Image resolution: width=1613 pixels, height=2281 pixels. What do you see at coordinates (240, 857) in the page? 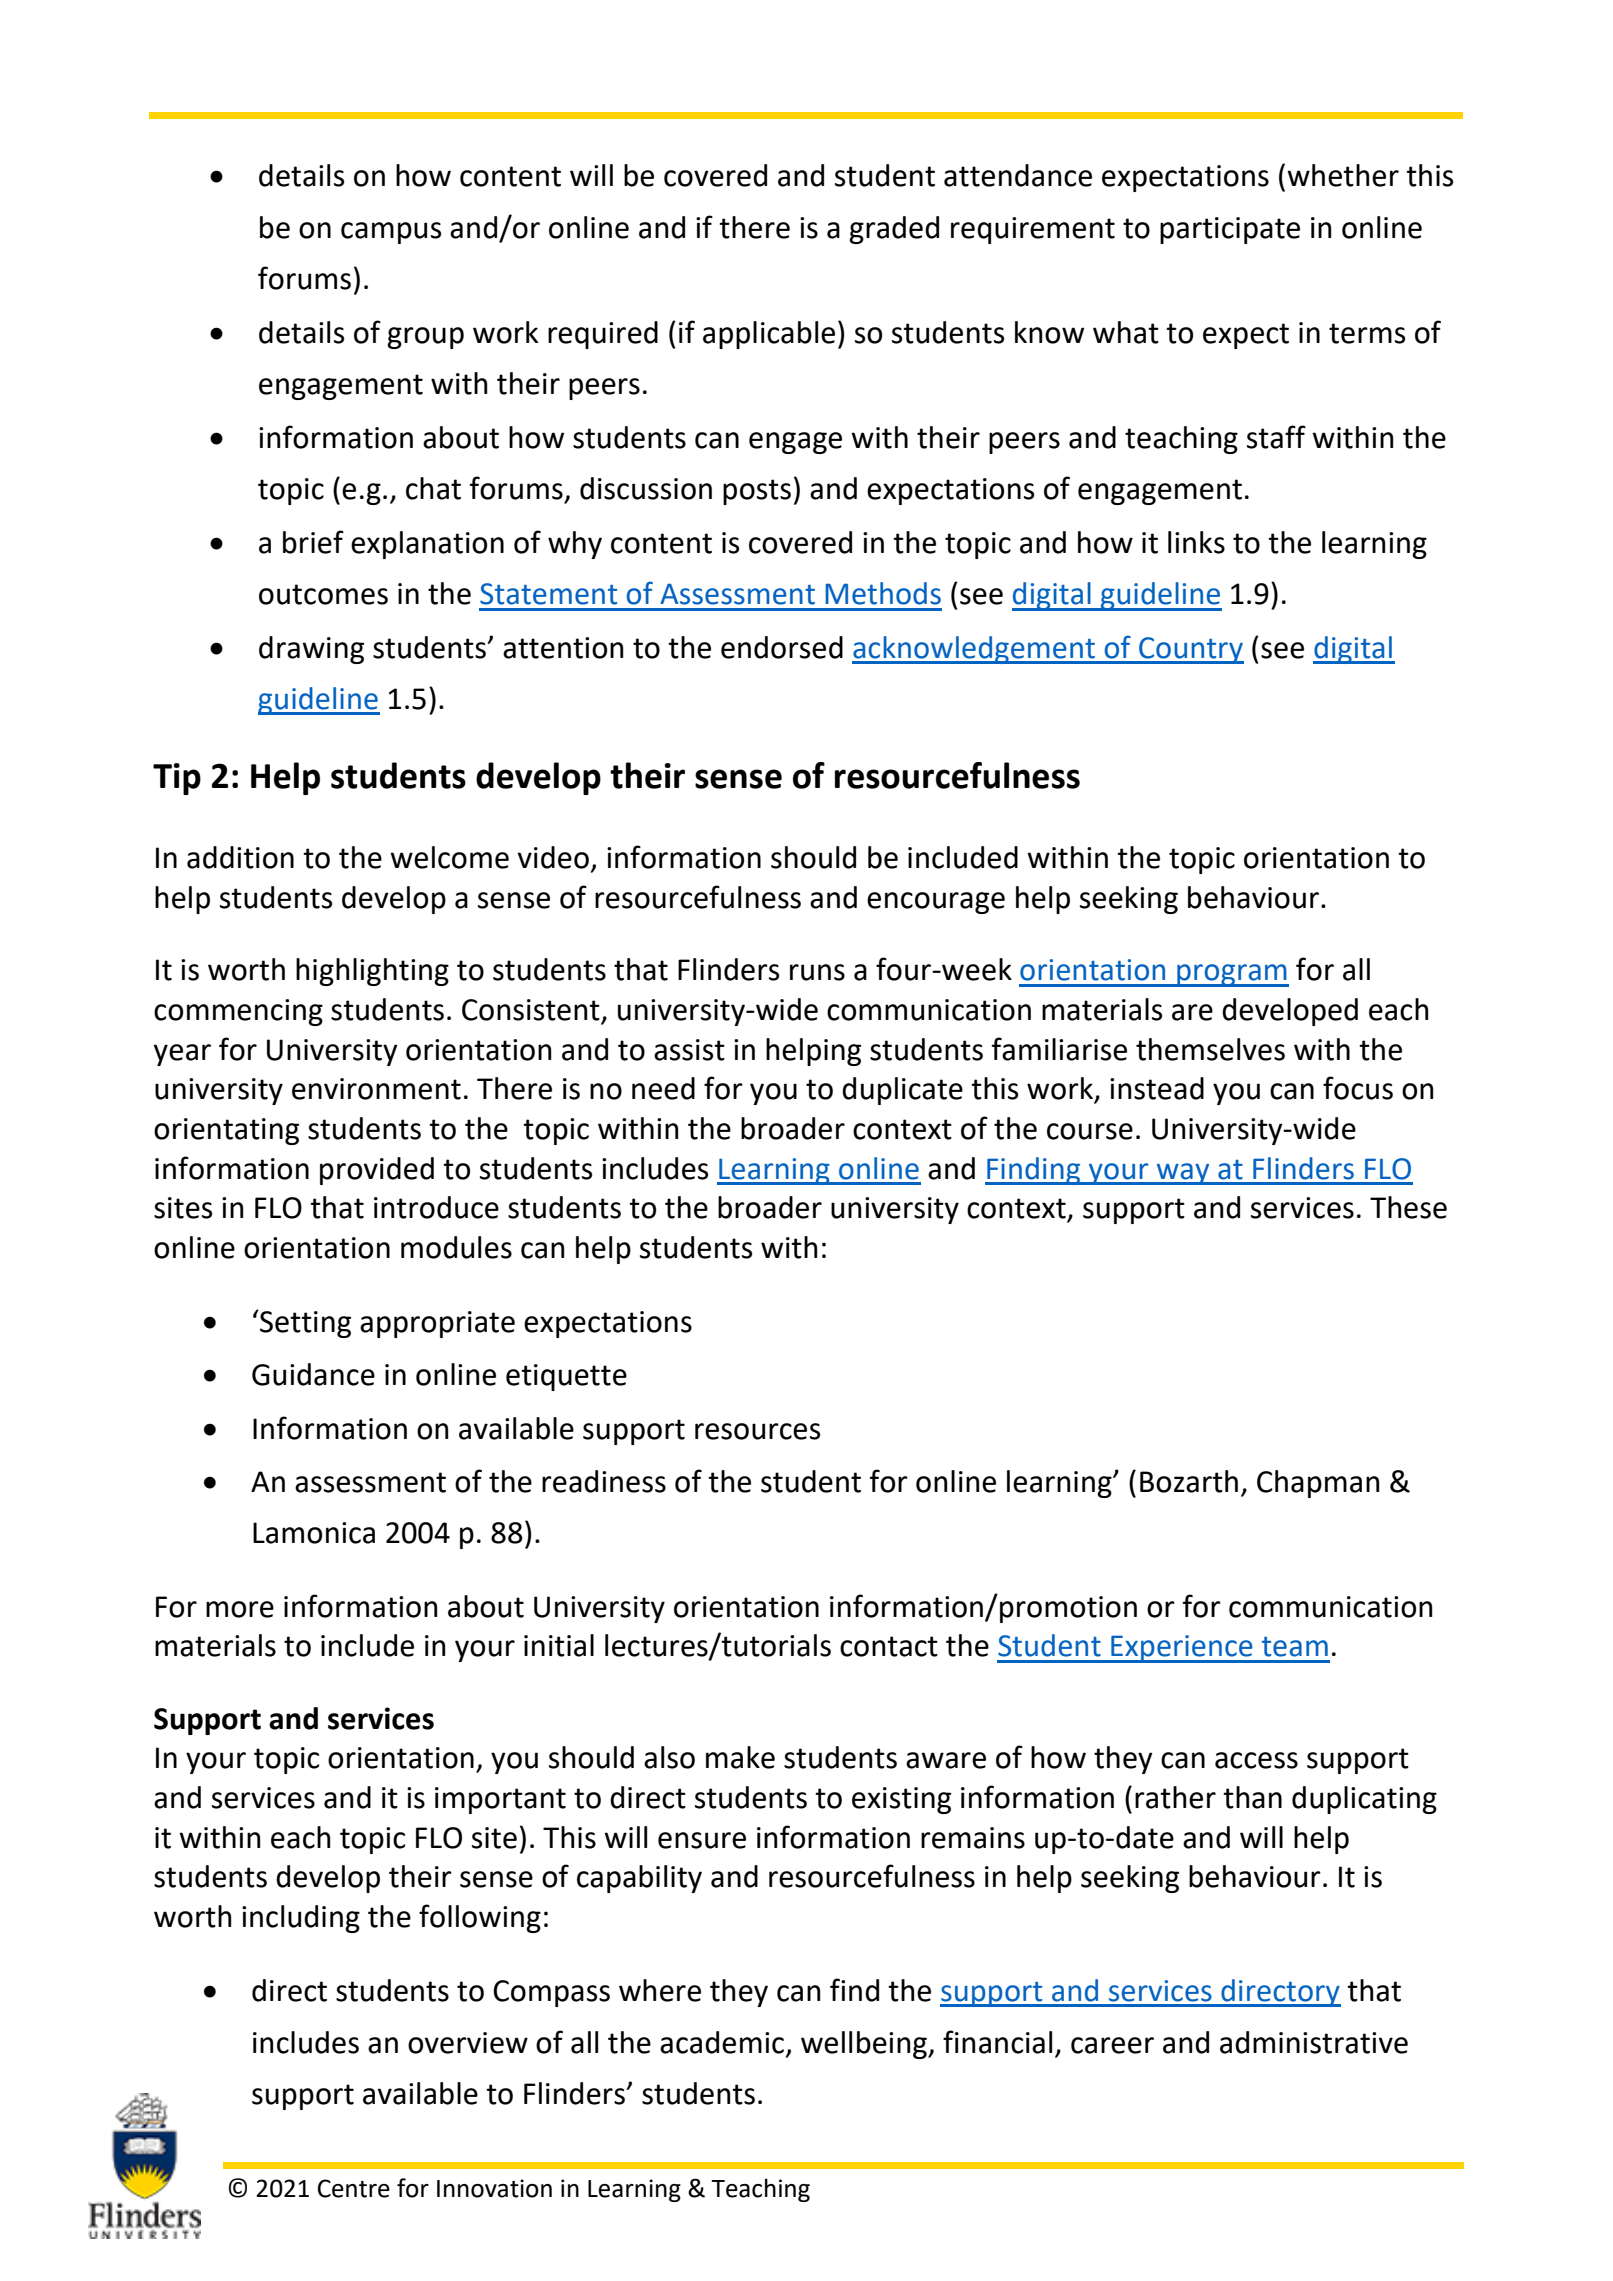
I see `addition` at bounding box center [240, 857].
